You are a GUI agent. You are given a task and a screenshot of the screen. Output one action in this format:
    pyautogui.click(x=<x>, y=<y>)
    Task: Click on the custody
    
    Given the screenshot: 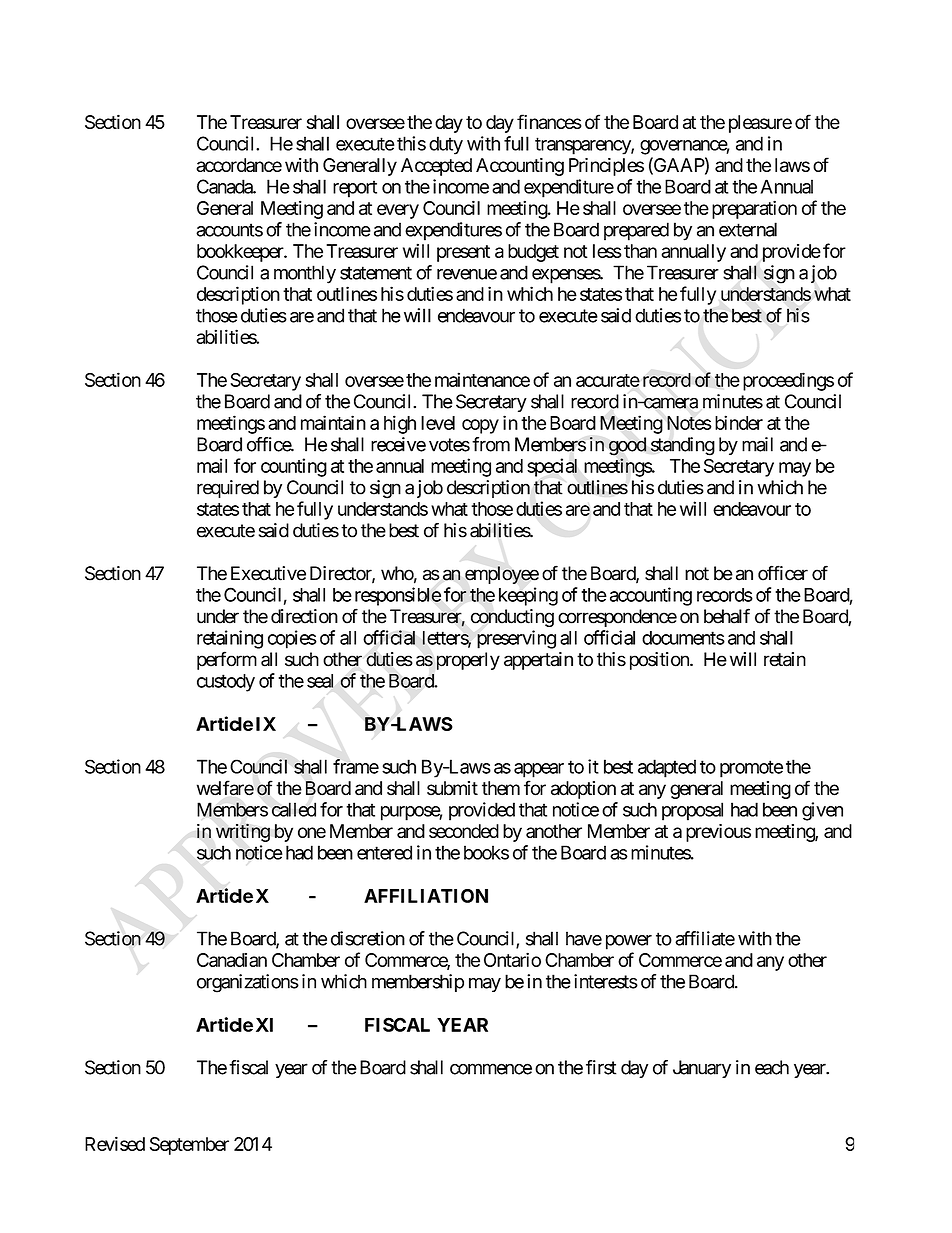 What is the action you would take?
    pyautogui.click(x=226, y=683)
